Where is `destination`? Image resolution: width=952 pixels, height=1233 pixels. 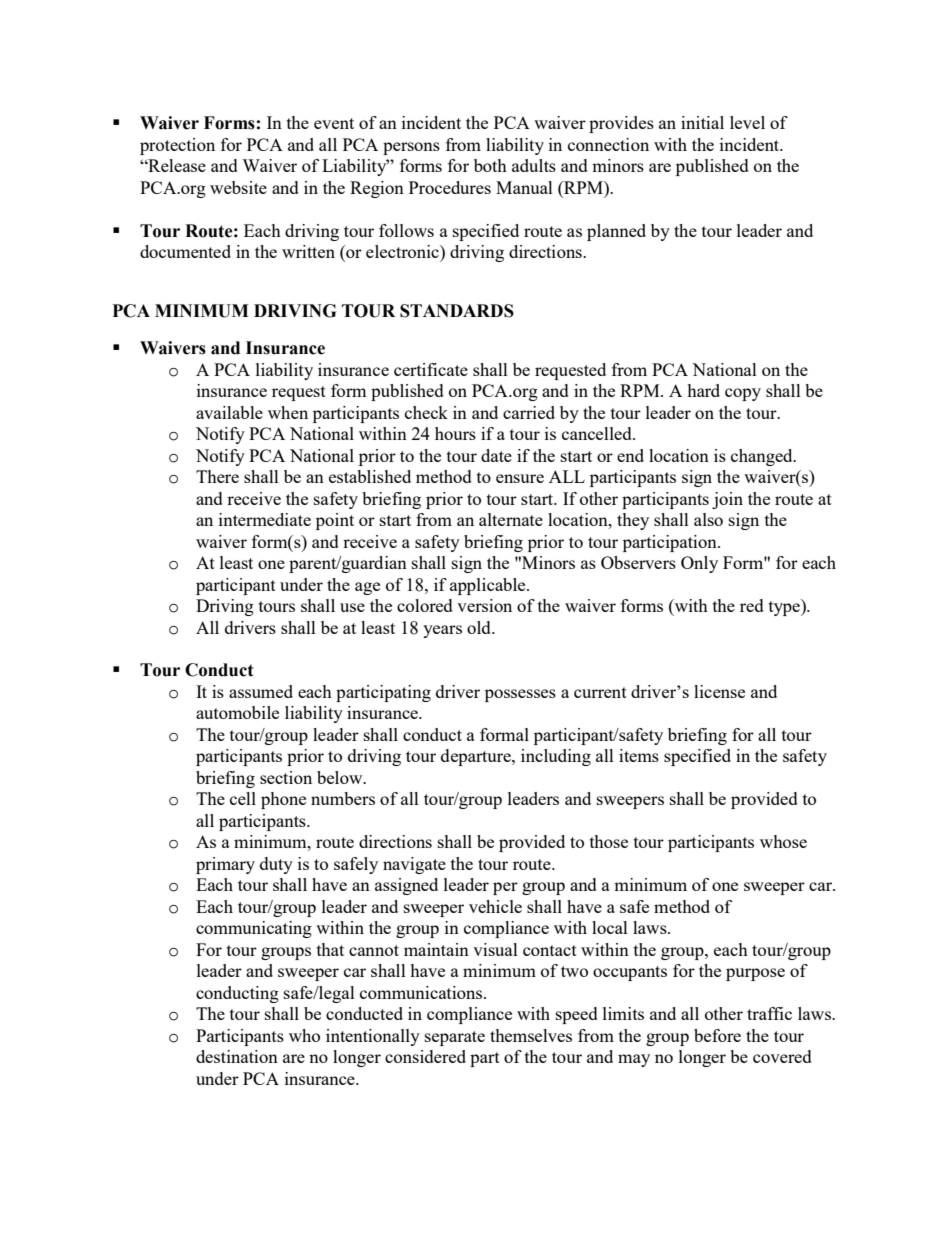
destination is located at coordinates (237, 1056).
